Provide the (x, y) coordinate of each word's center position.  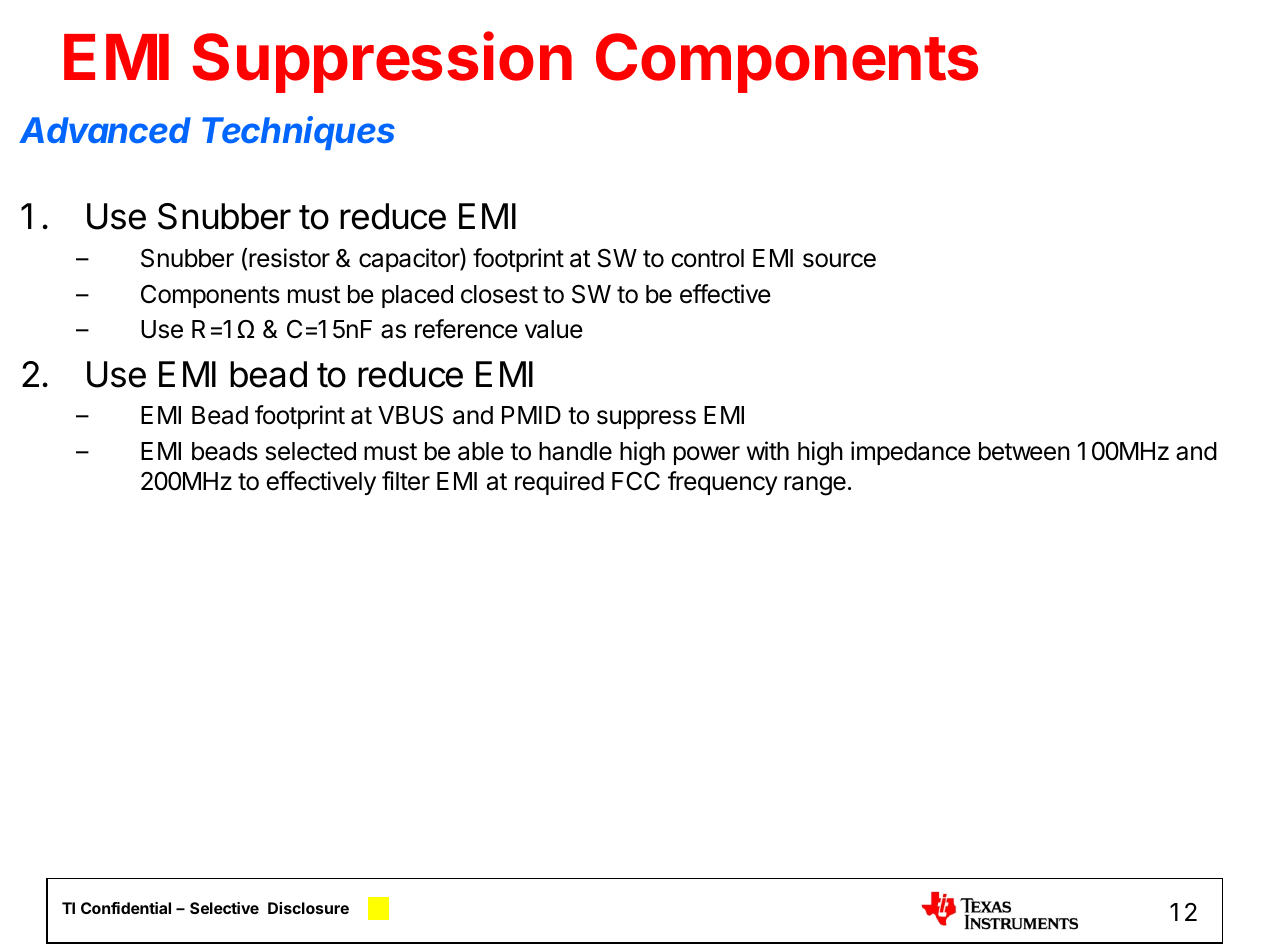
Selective (224, 908)
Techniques (298, 133)
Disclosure (308, 908)
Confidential (126, 908)
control (707, 258)
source (839, 260)
